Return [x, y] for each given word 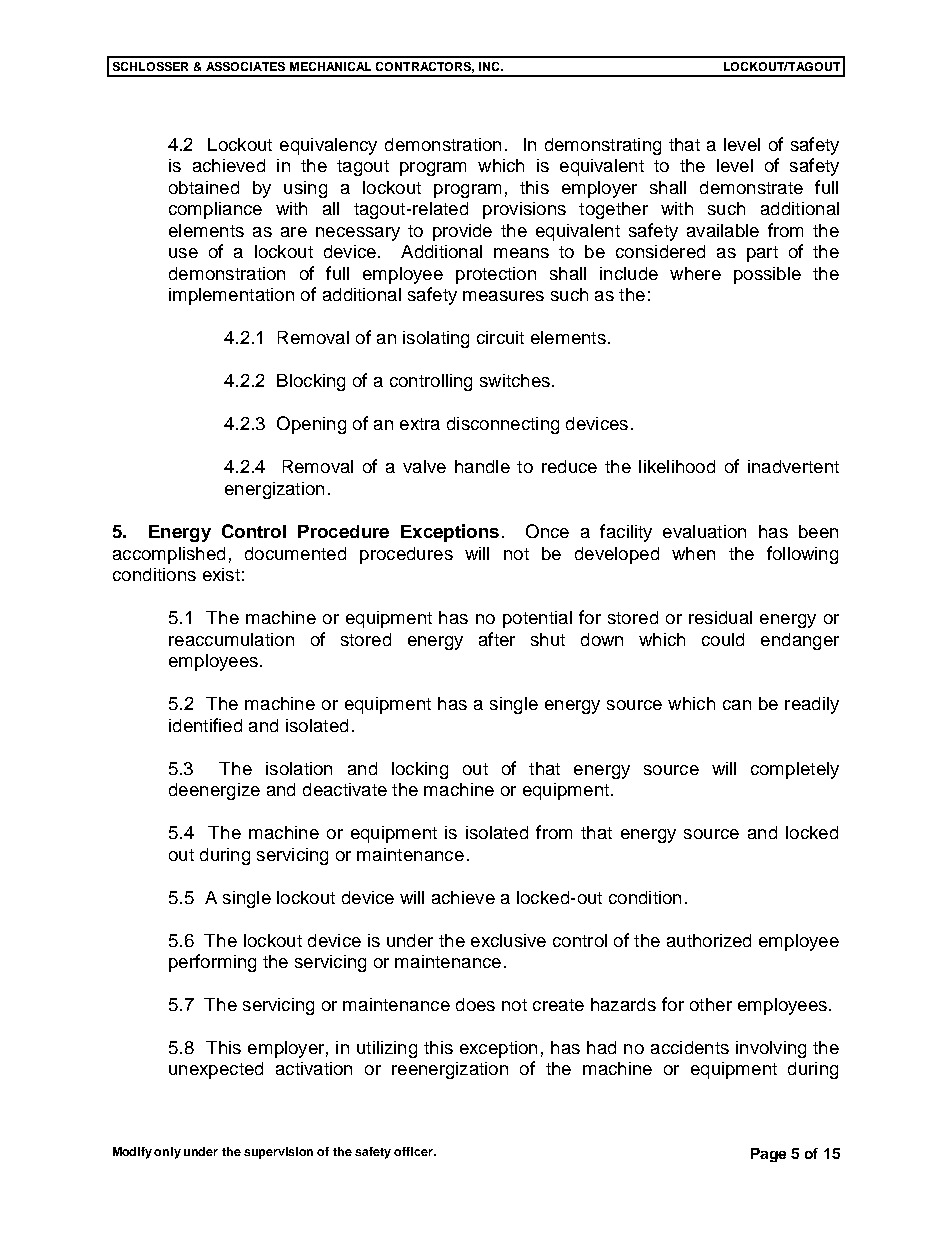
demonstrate [751, 187]
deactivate [345, 789]
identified [205, 725]
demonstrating [603, 146]
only [167, 1153]
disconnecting [503, 425]
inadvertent [793, 466]
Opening [311, 425]
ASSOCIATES [245, 66]
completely [795, 770]
